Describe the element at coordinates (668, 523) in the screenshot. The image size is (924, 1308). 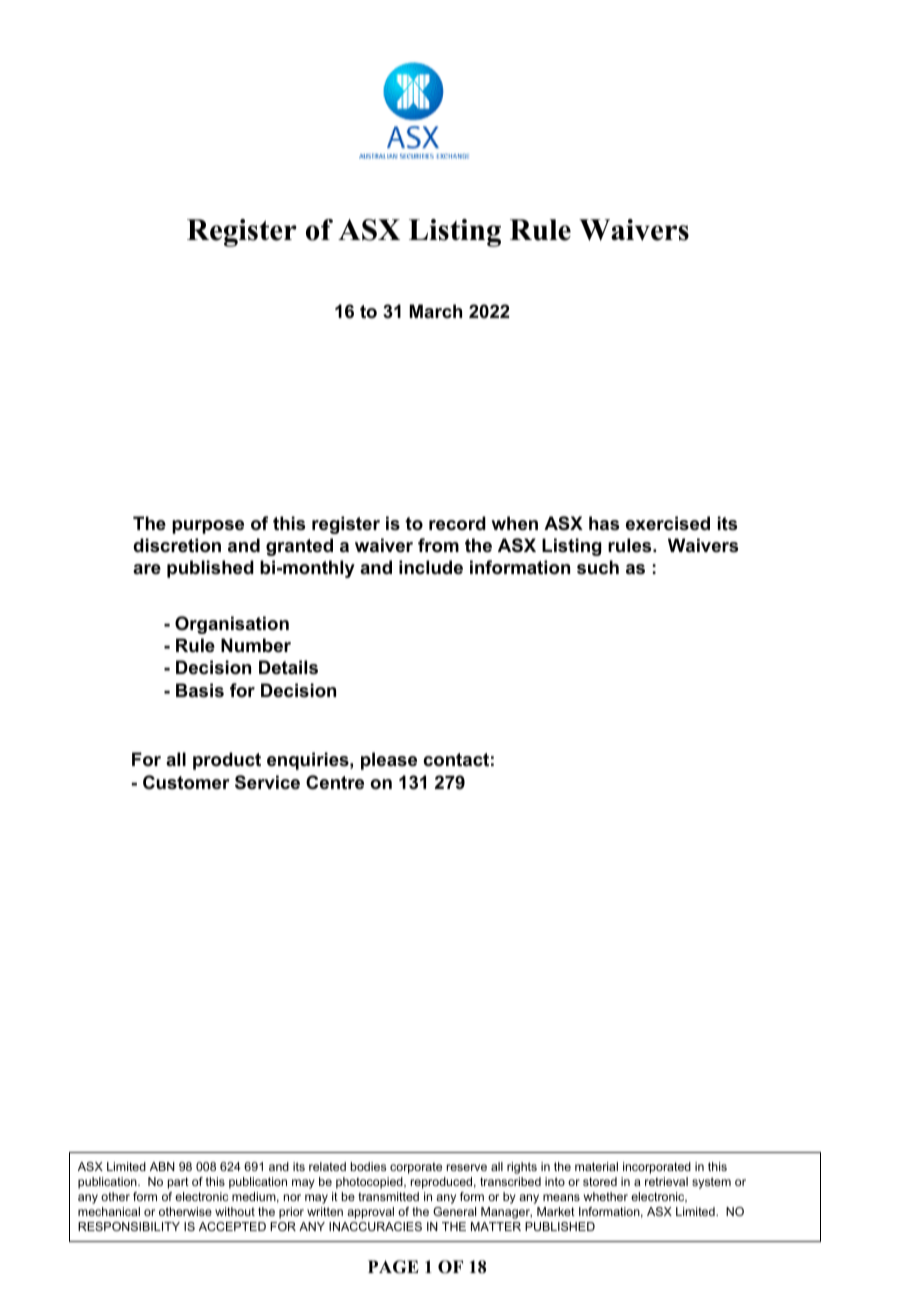
I see `exercised` at that location.
